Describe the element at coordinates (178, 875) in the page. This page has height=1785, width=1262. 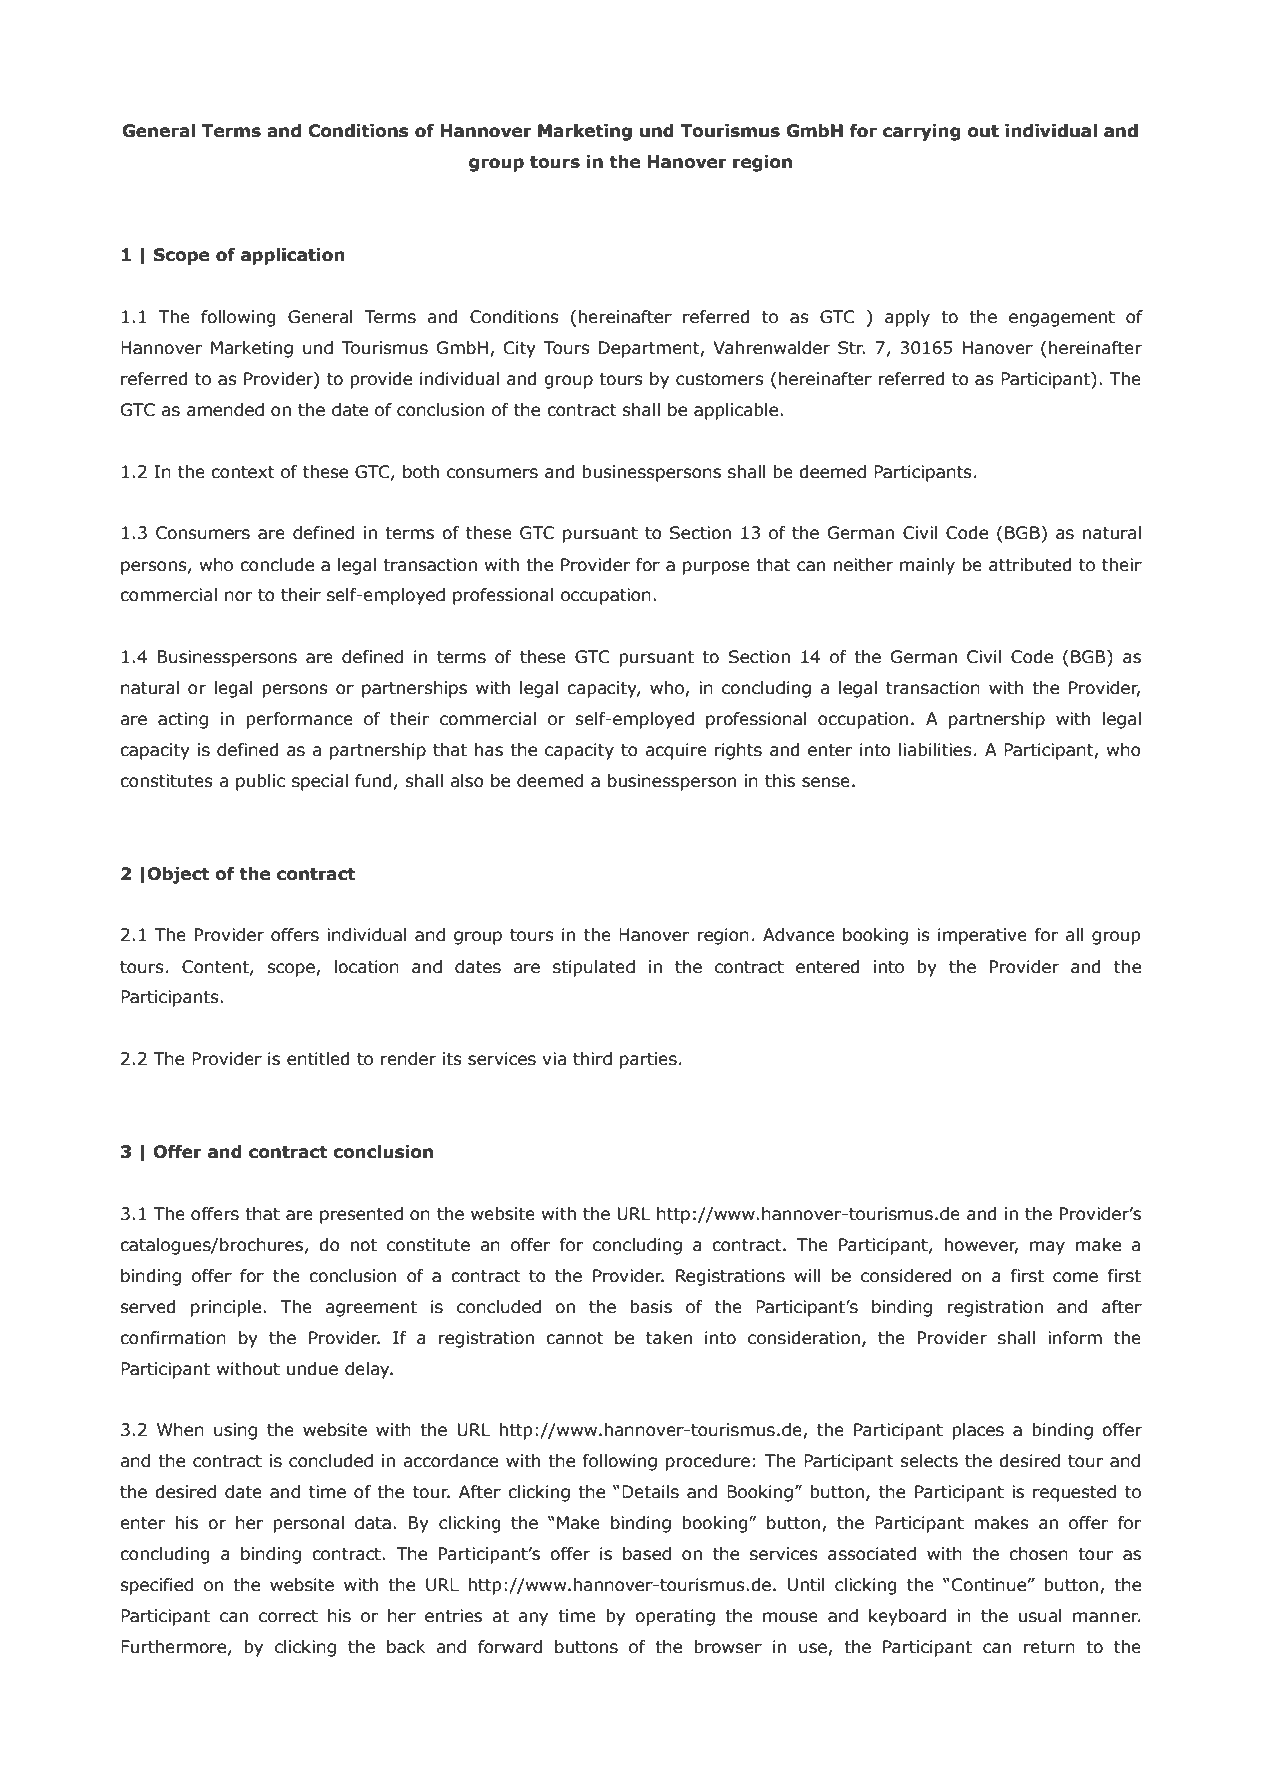
I see `Object` at that location.
